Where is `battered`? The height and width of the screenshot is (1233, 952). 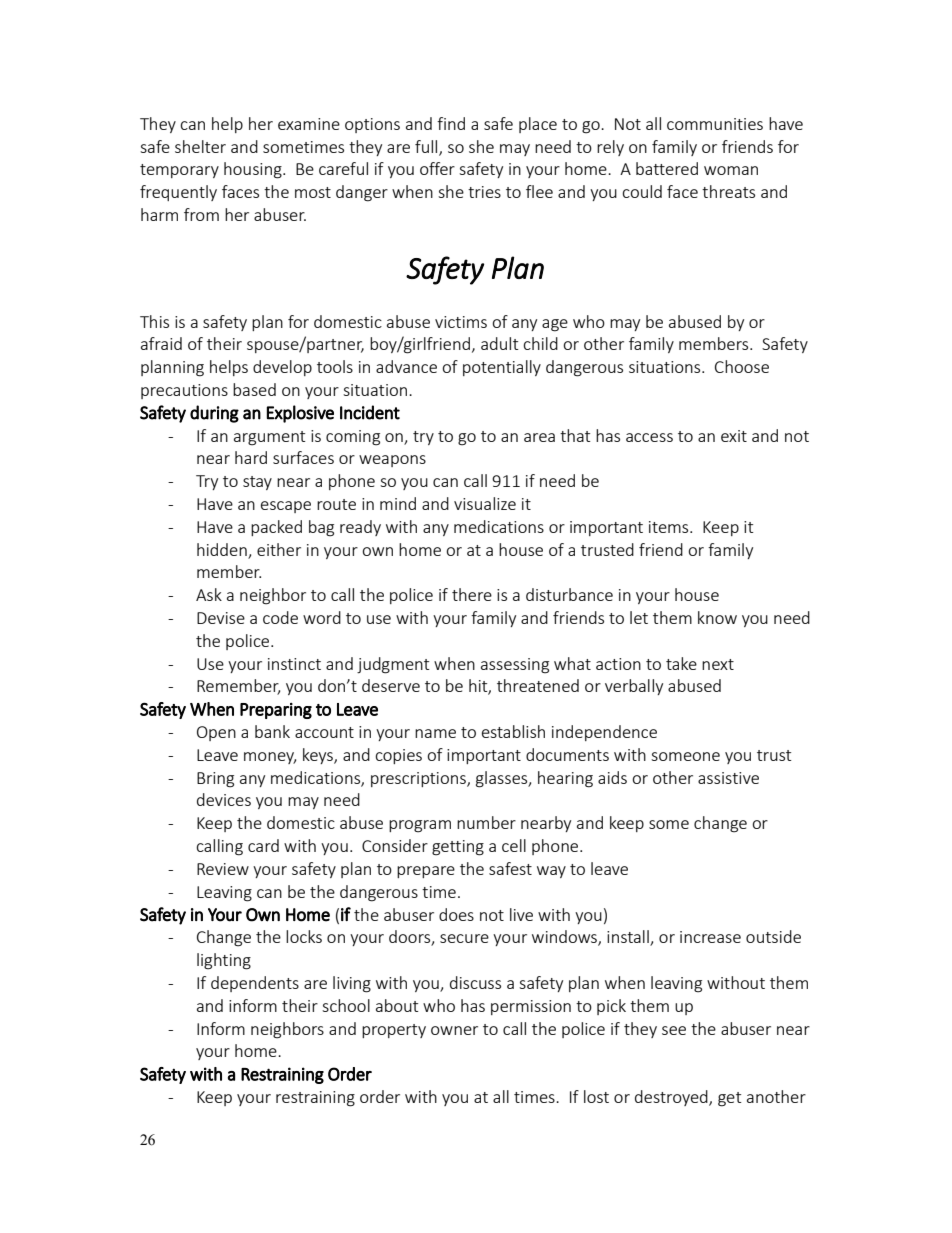 battered is located at coordinates (667, 168).
